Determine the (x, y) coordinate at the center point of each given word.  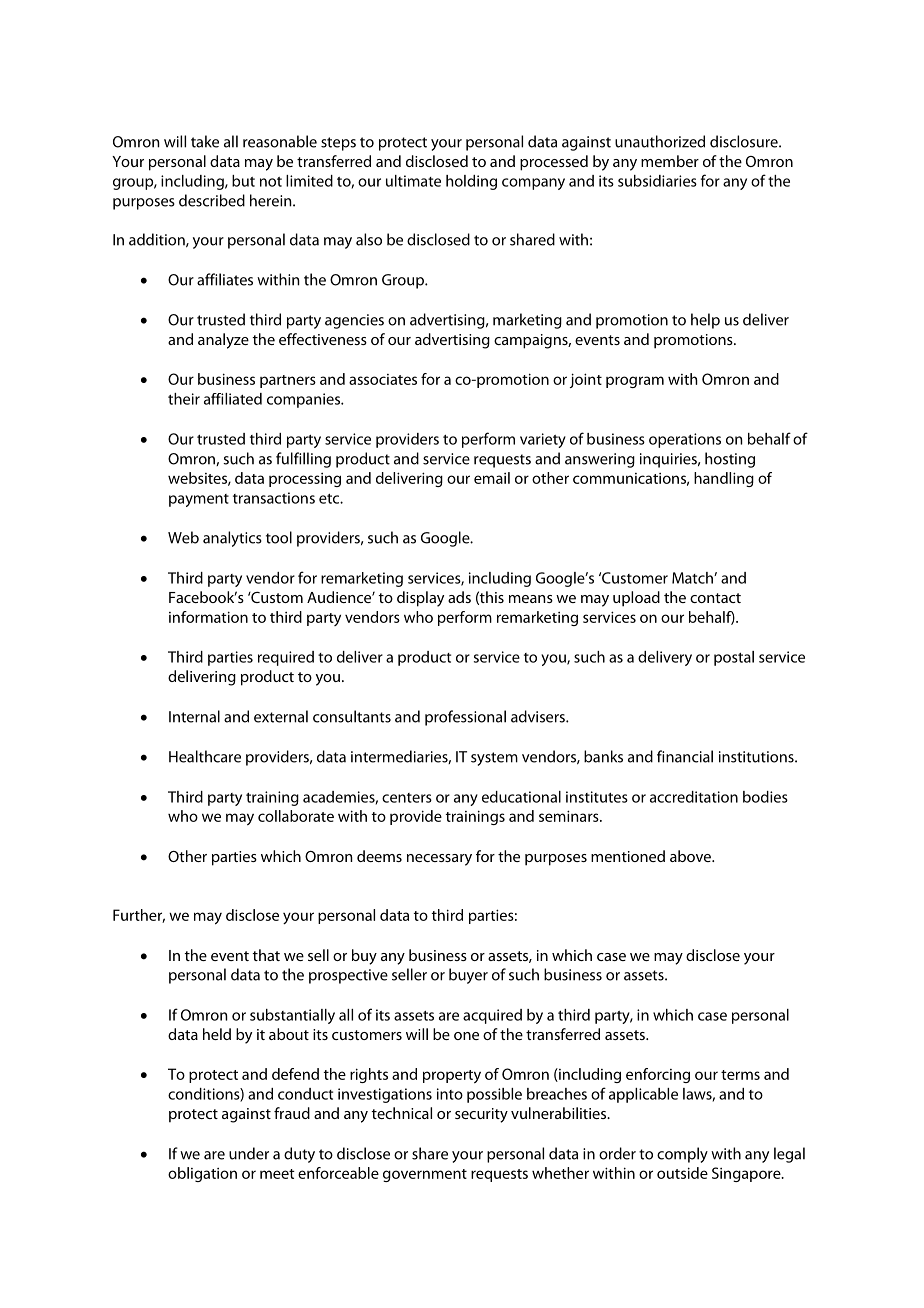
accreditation (694, 797)
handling (724, 479)
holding (471, 182)
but (243, 181)
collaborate (296, 816)
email (492, 478)
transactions (274, 498)
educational (521, 797)
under (249, 1153)
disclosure (745, 141)
